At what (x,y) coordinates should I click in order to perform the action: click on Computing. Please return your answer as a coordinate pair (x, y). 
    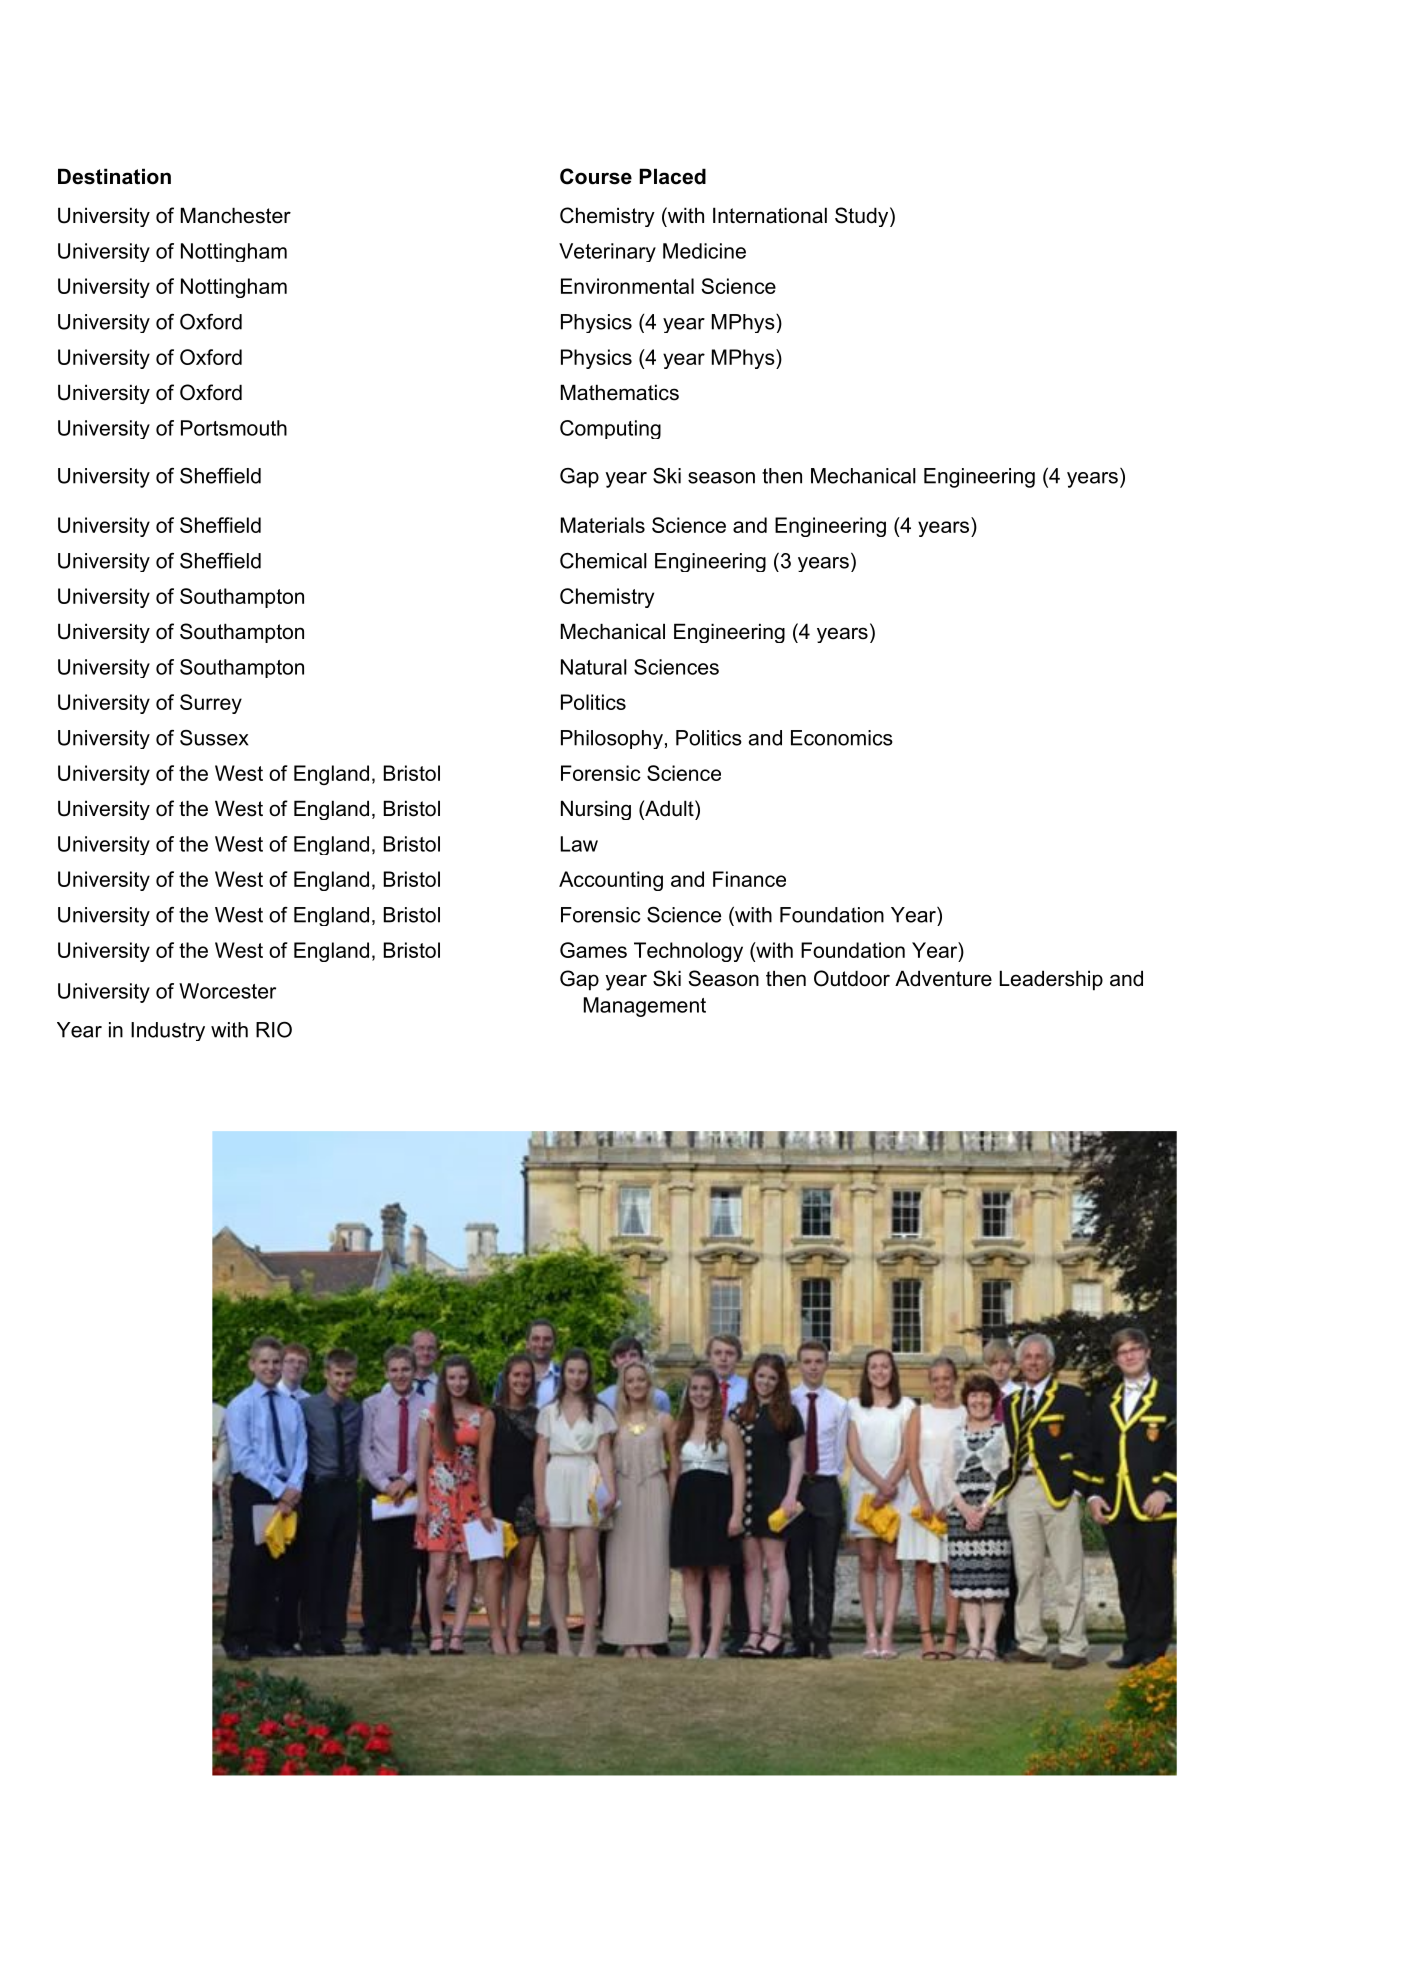
    Looking at the image, I should click on (610, 429).
